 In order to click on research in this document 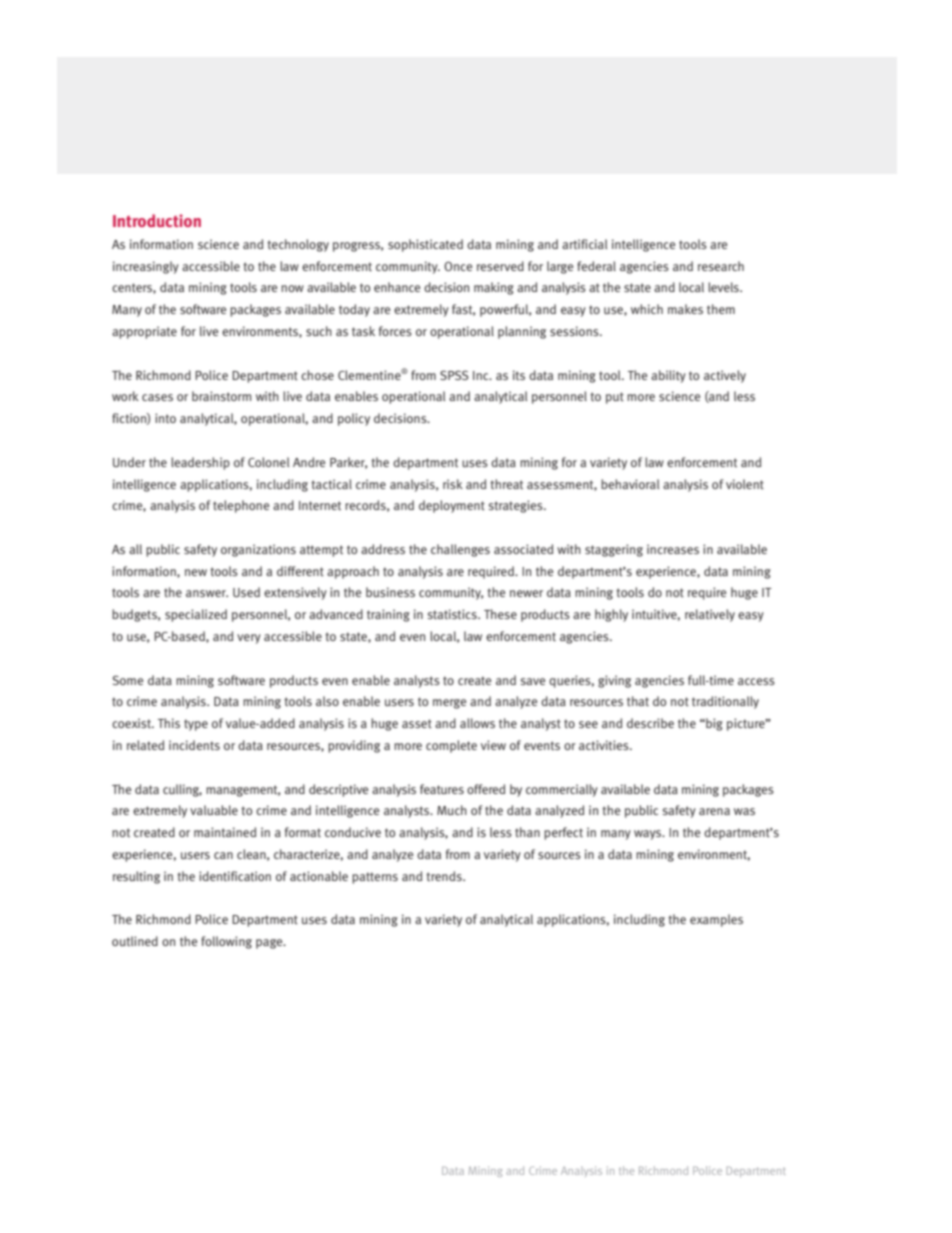, I will do `click(721, 266)`.
